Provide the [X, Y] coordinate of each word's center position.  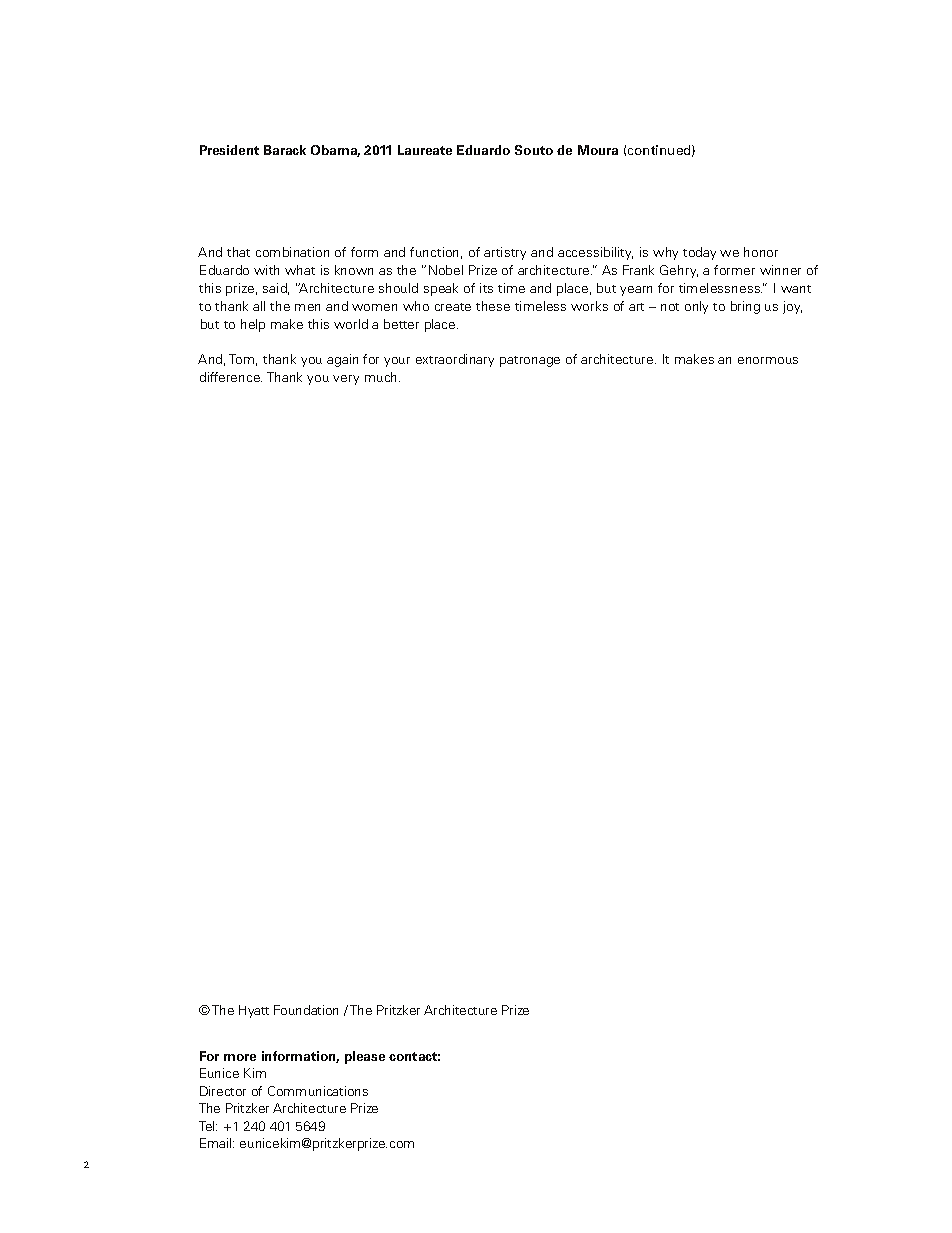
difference [231, 377]
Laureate [425, 150]
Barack [285, 150]
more [240, 1057]
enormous [768, 360]
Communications [318, 1091]
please [365, 1057]
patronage [530, 361]
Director [223, 1091]
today [699, 253]
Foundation [306, 1010]
